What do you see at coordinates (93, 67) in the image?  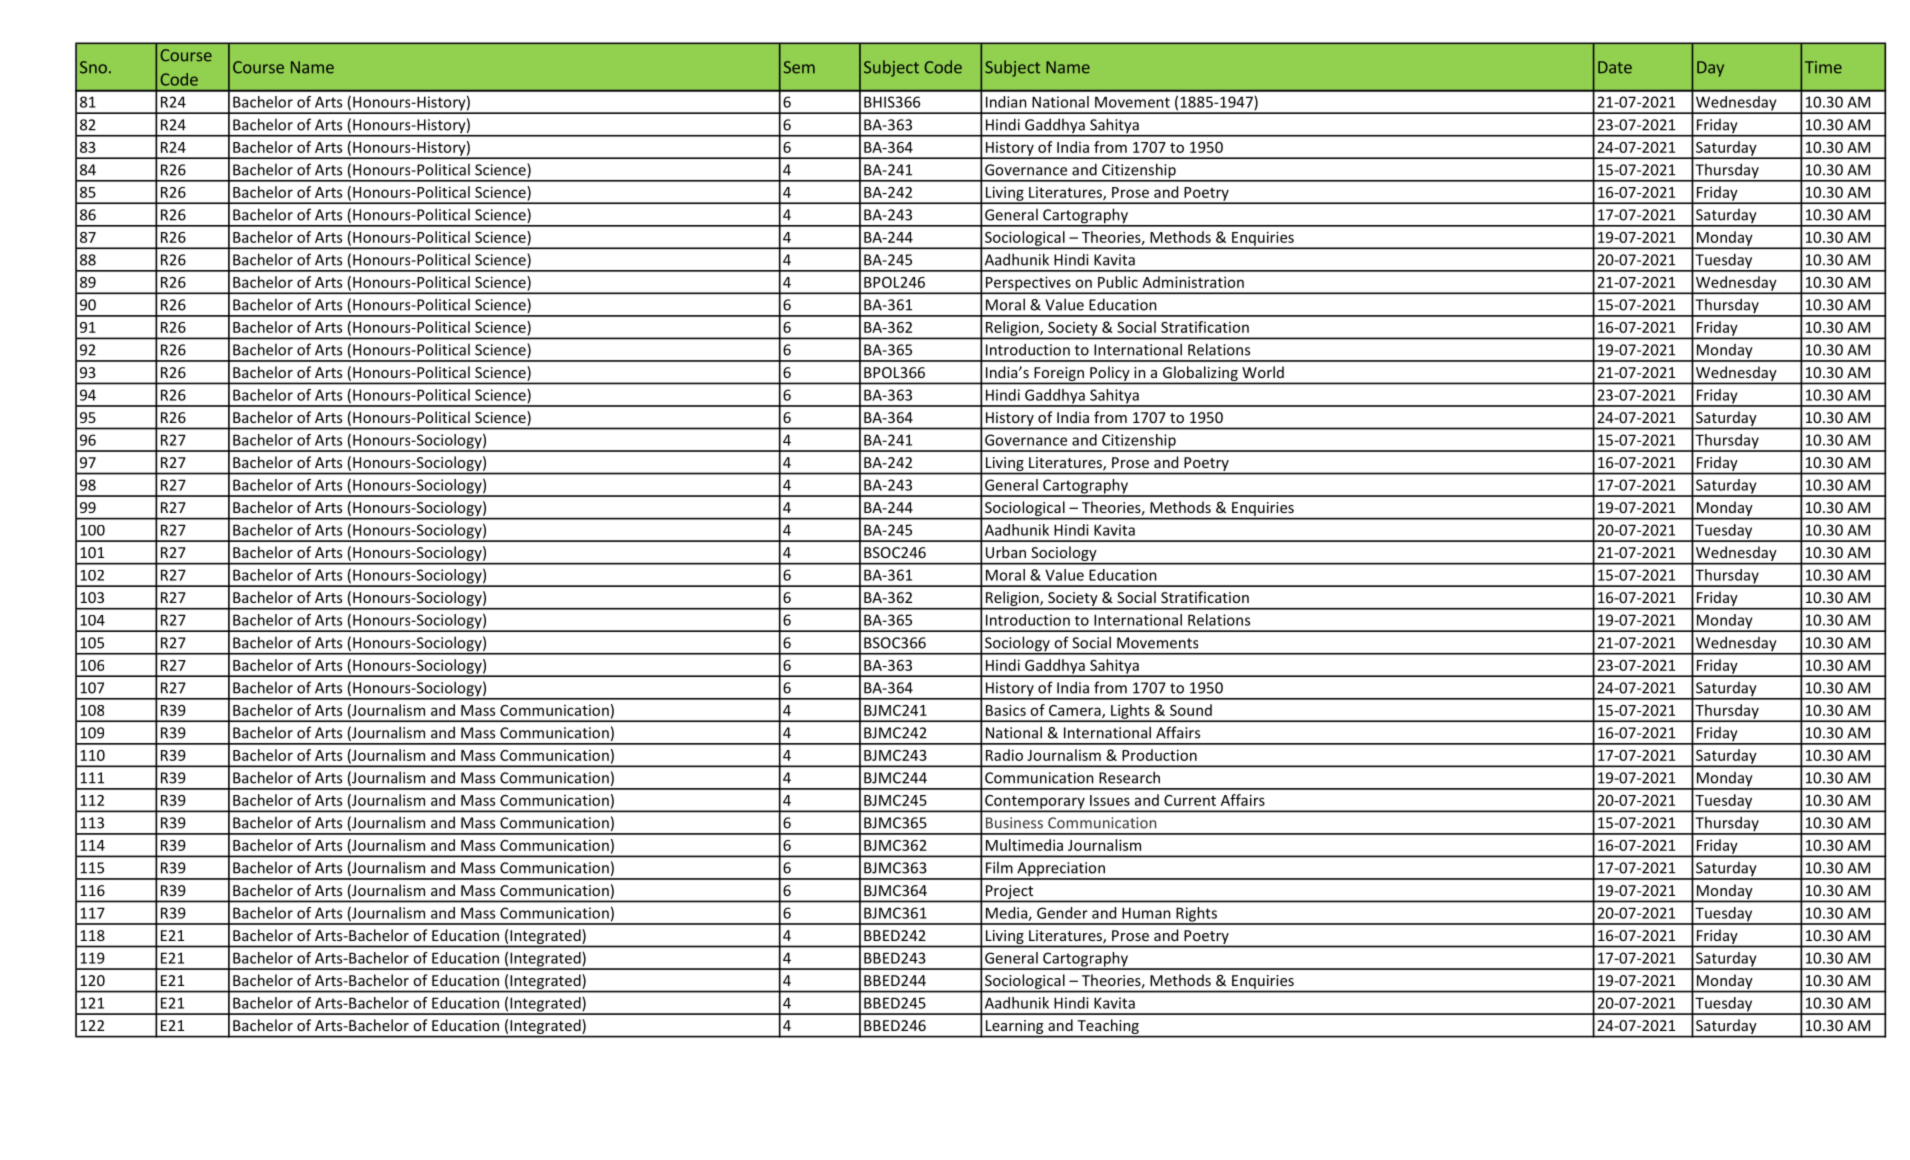 I see `Sno` at bounding box center [93, 67].
